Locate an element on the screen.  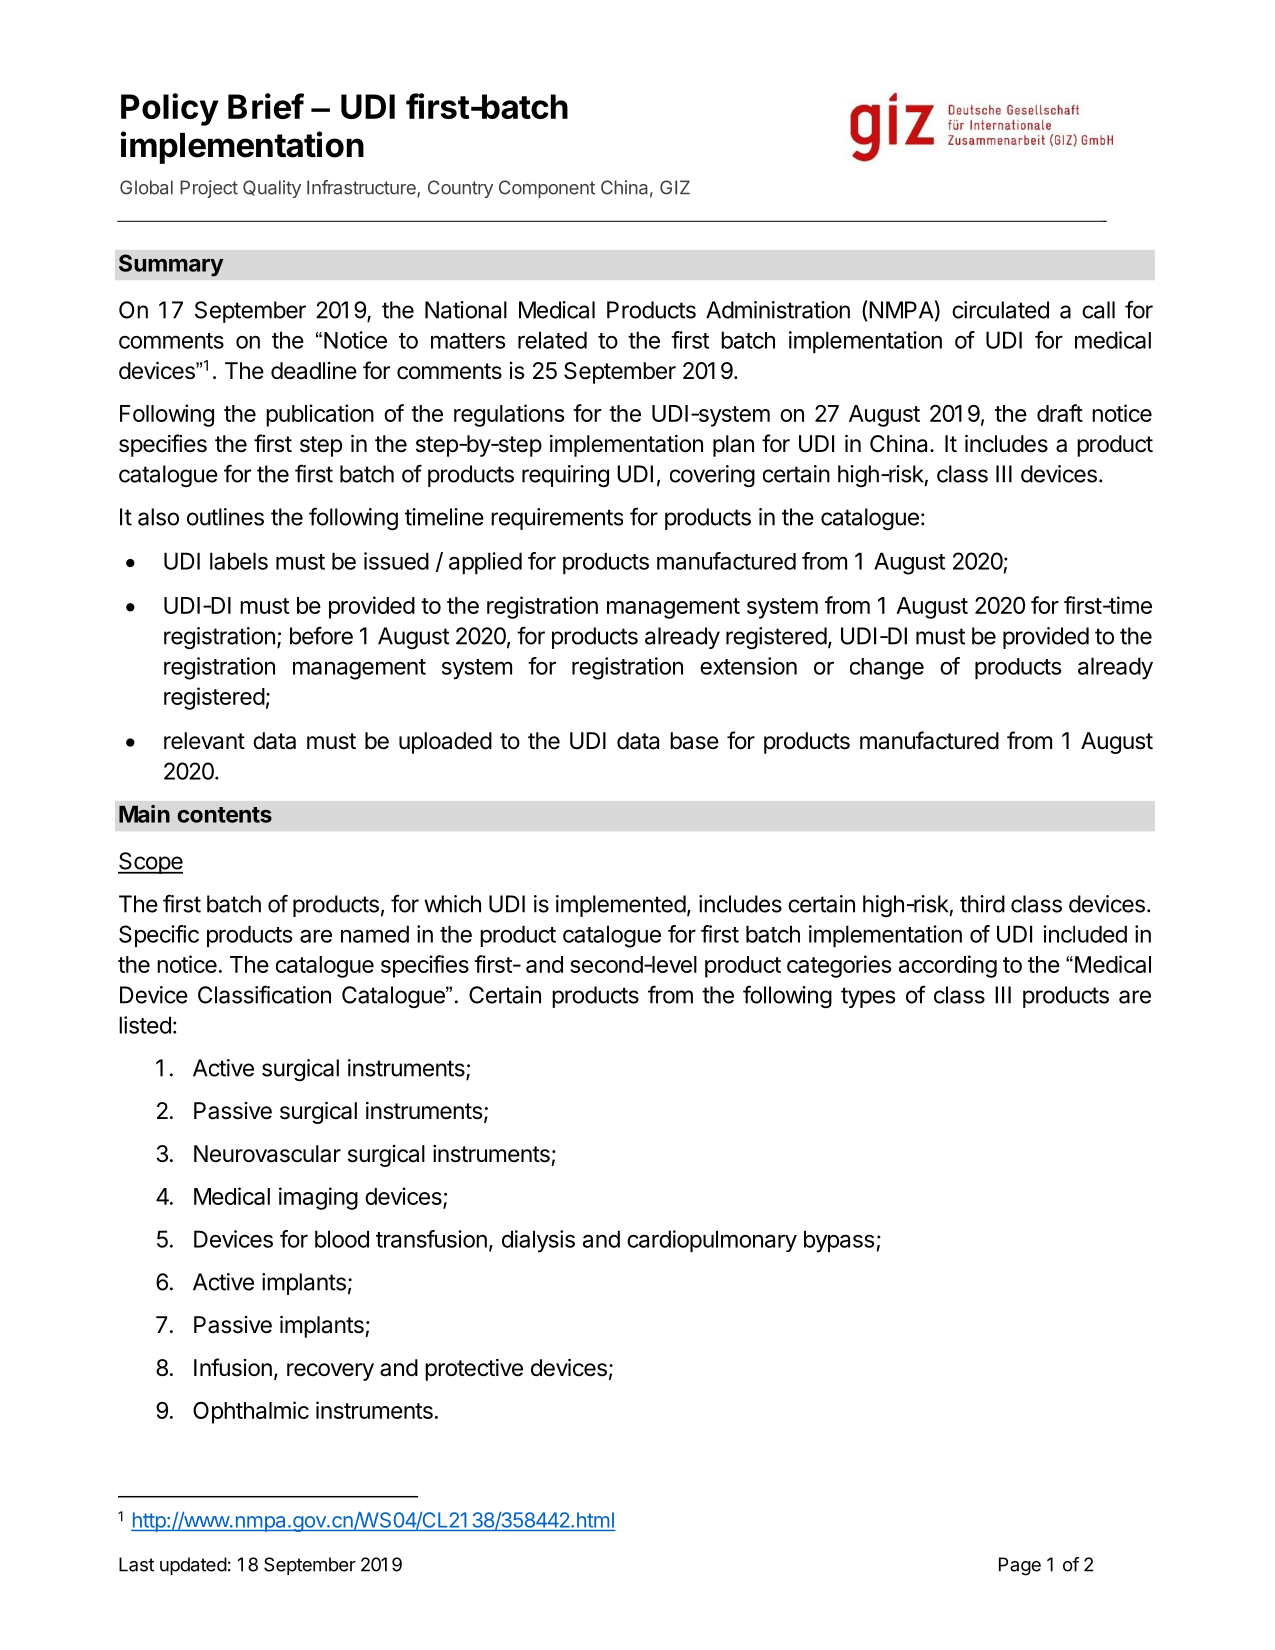
implemented is located at coordinates (621, 906).
